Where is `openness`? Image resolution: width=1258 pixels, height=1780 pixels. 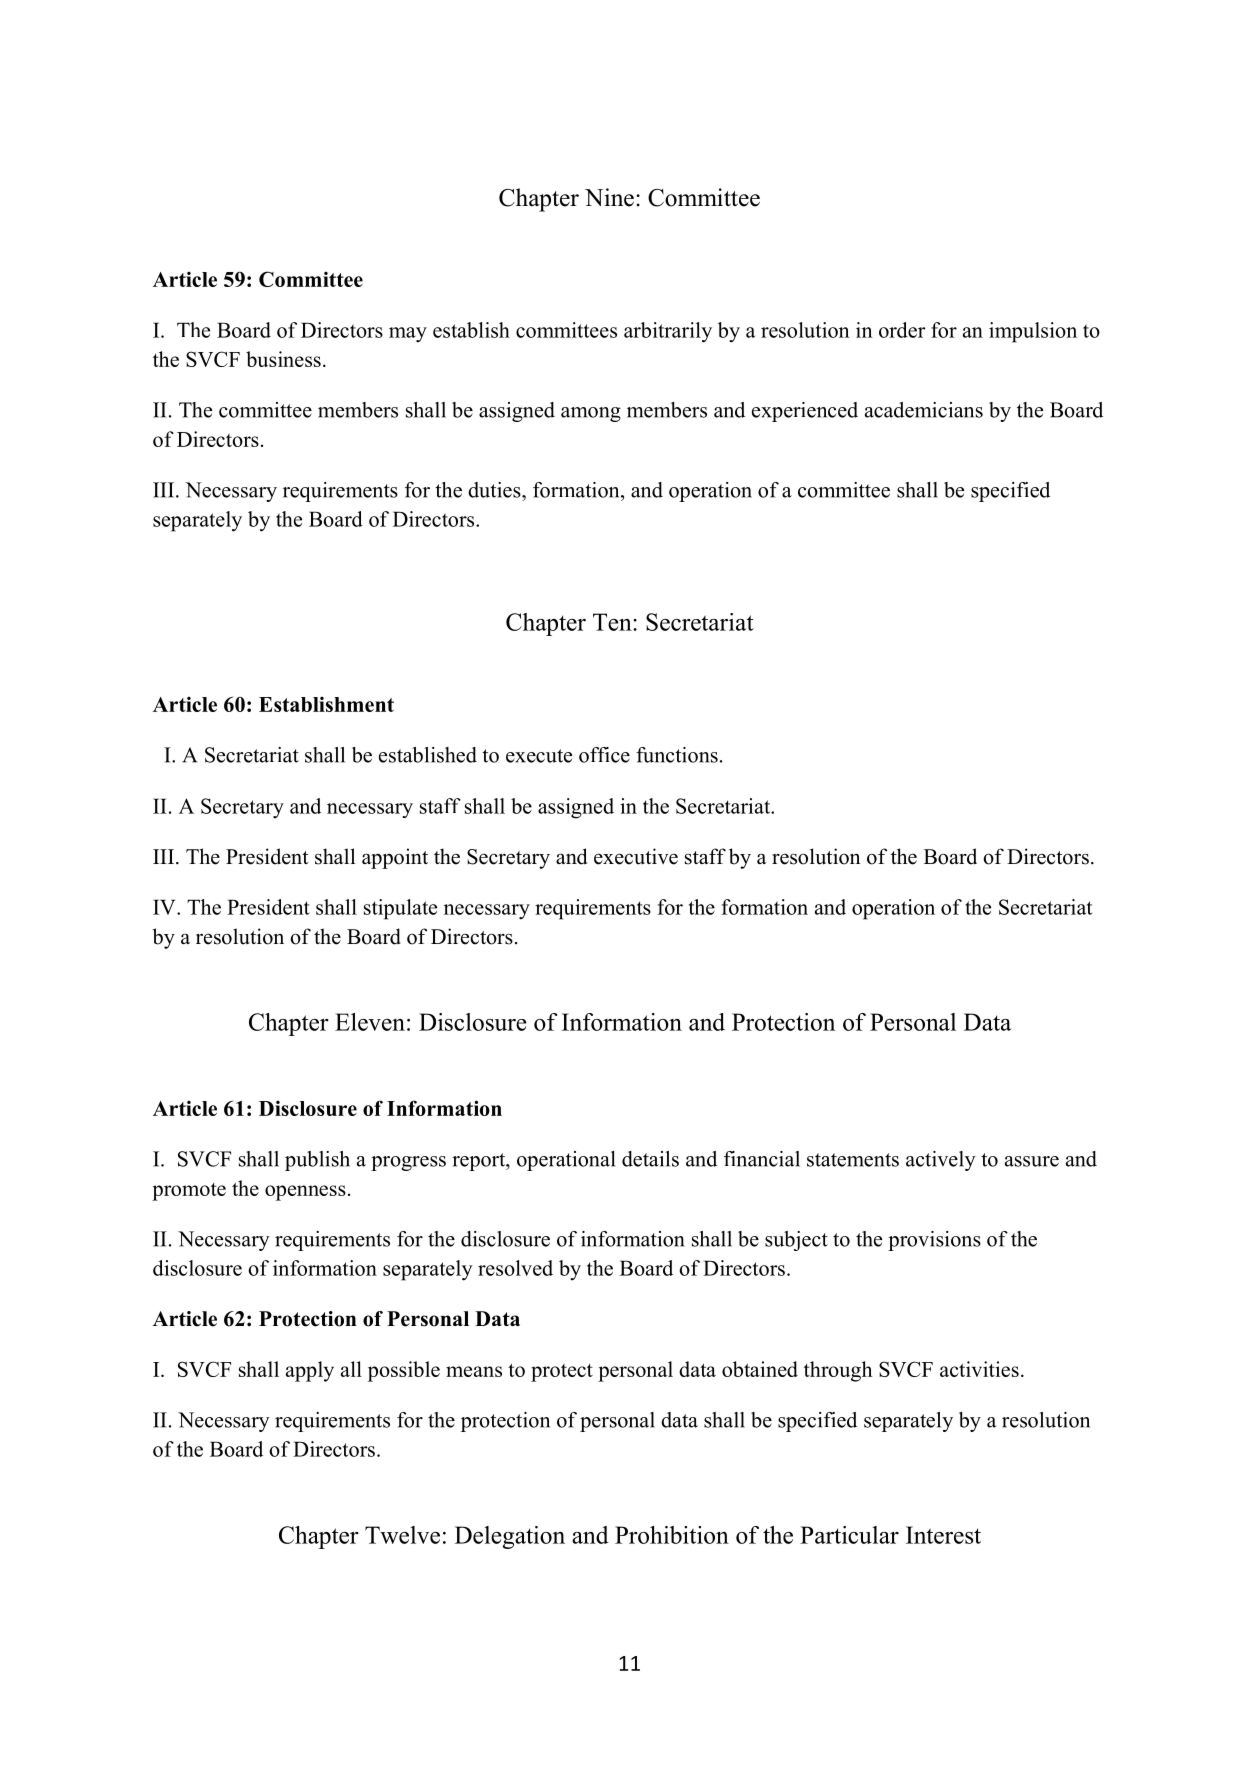
openness is located at coordinates (305, 1193).
